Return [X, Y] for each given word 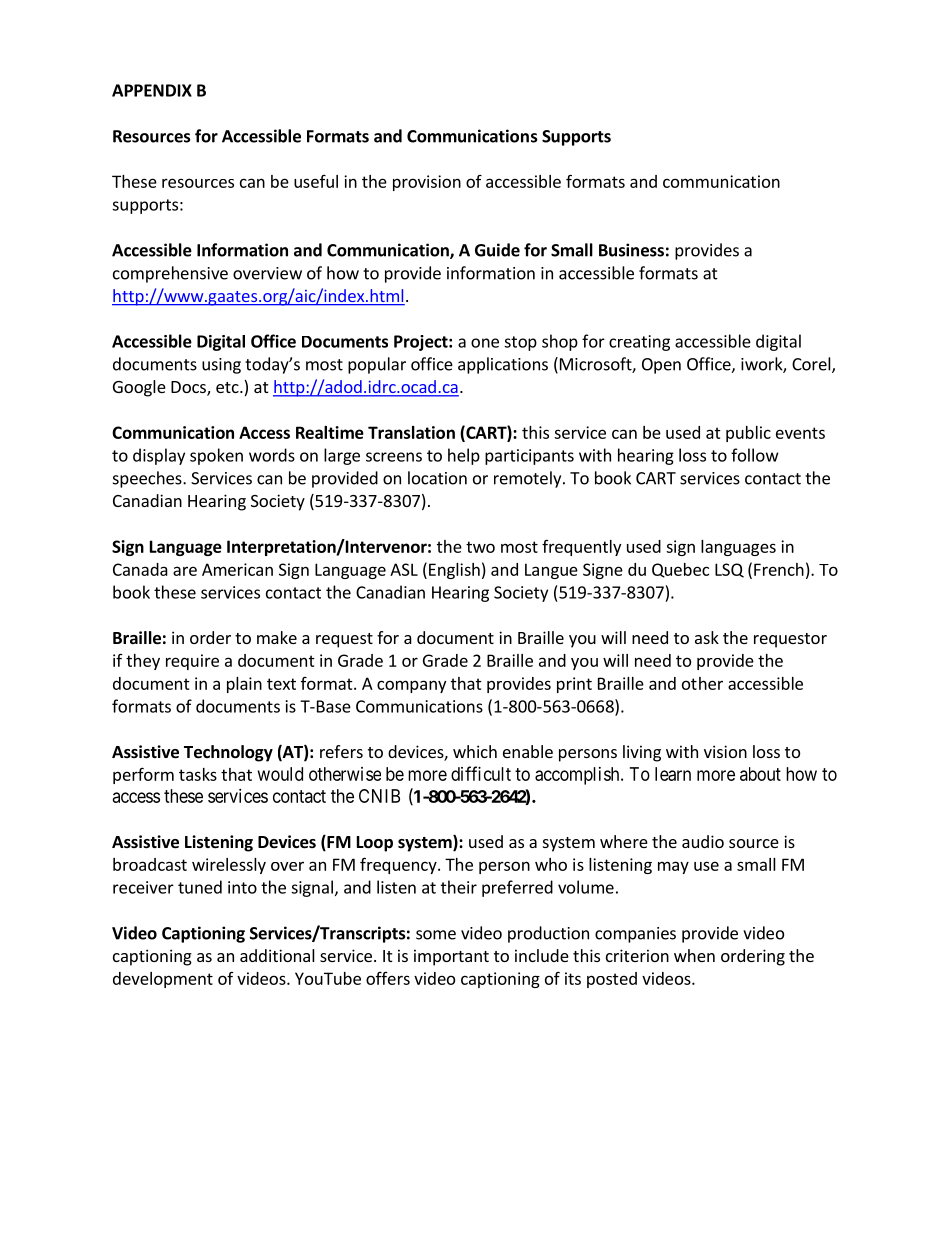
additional [277, 955]
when [694, 955]
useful [316, 181]
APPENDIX [152, 90]
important [451, 957]
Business [631, 250]
